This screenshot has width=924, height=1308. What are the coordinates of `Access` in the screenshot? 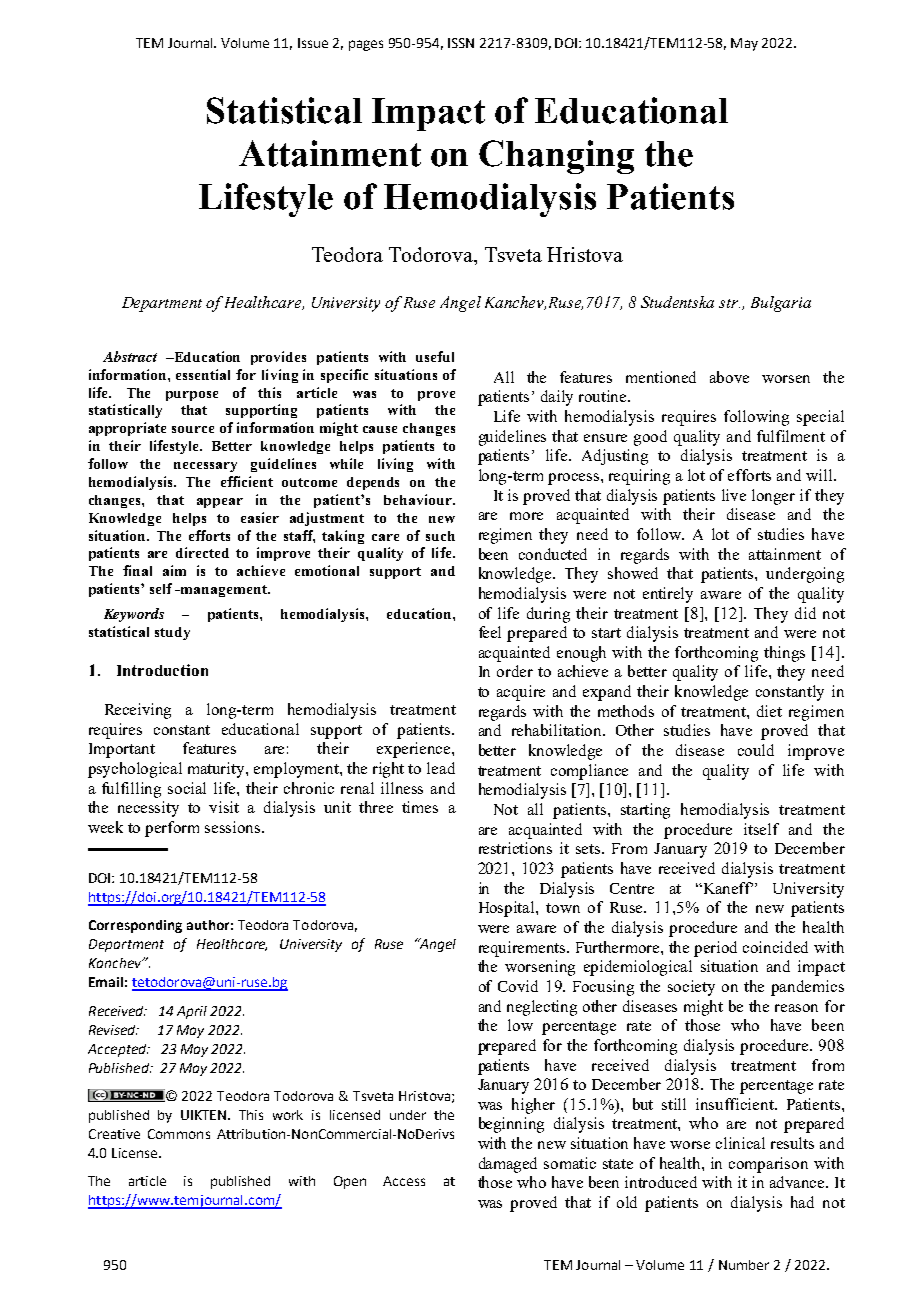 It's located at (404, 1181).
